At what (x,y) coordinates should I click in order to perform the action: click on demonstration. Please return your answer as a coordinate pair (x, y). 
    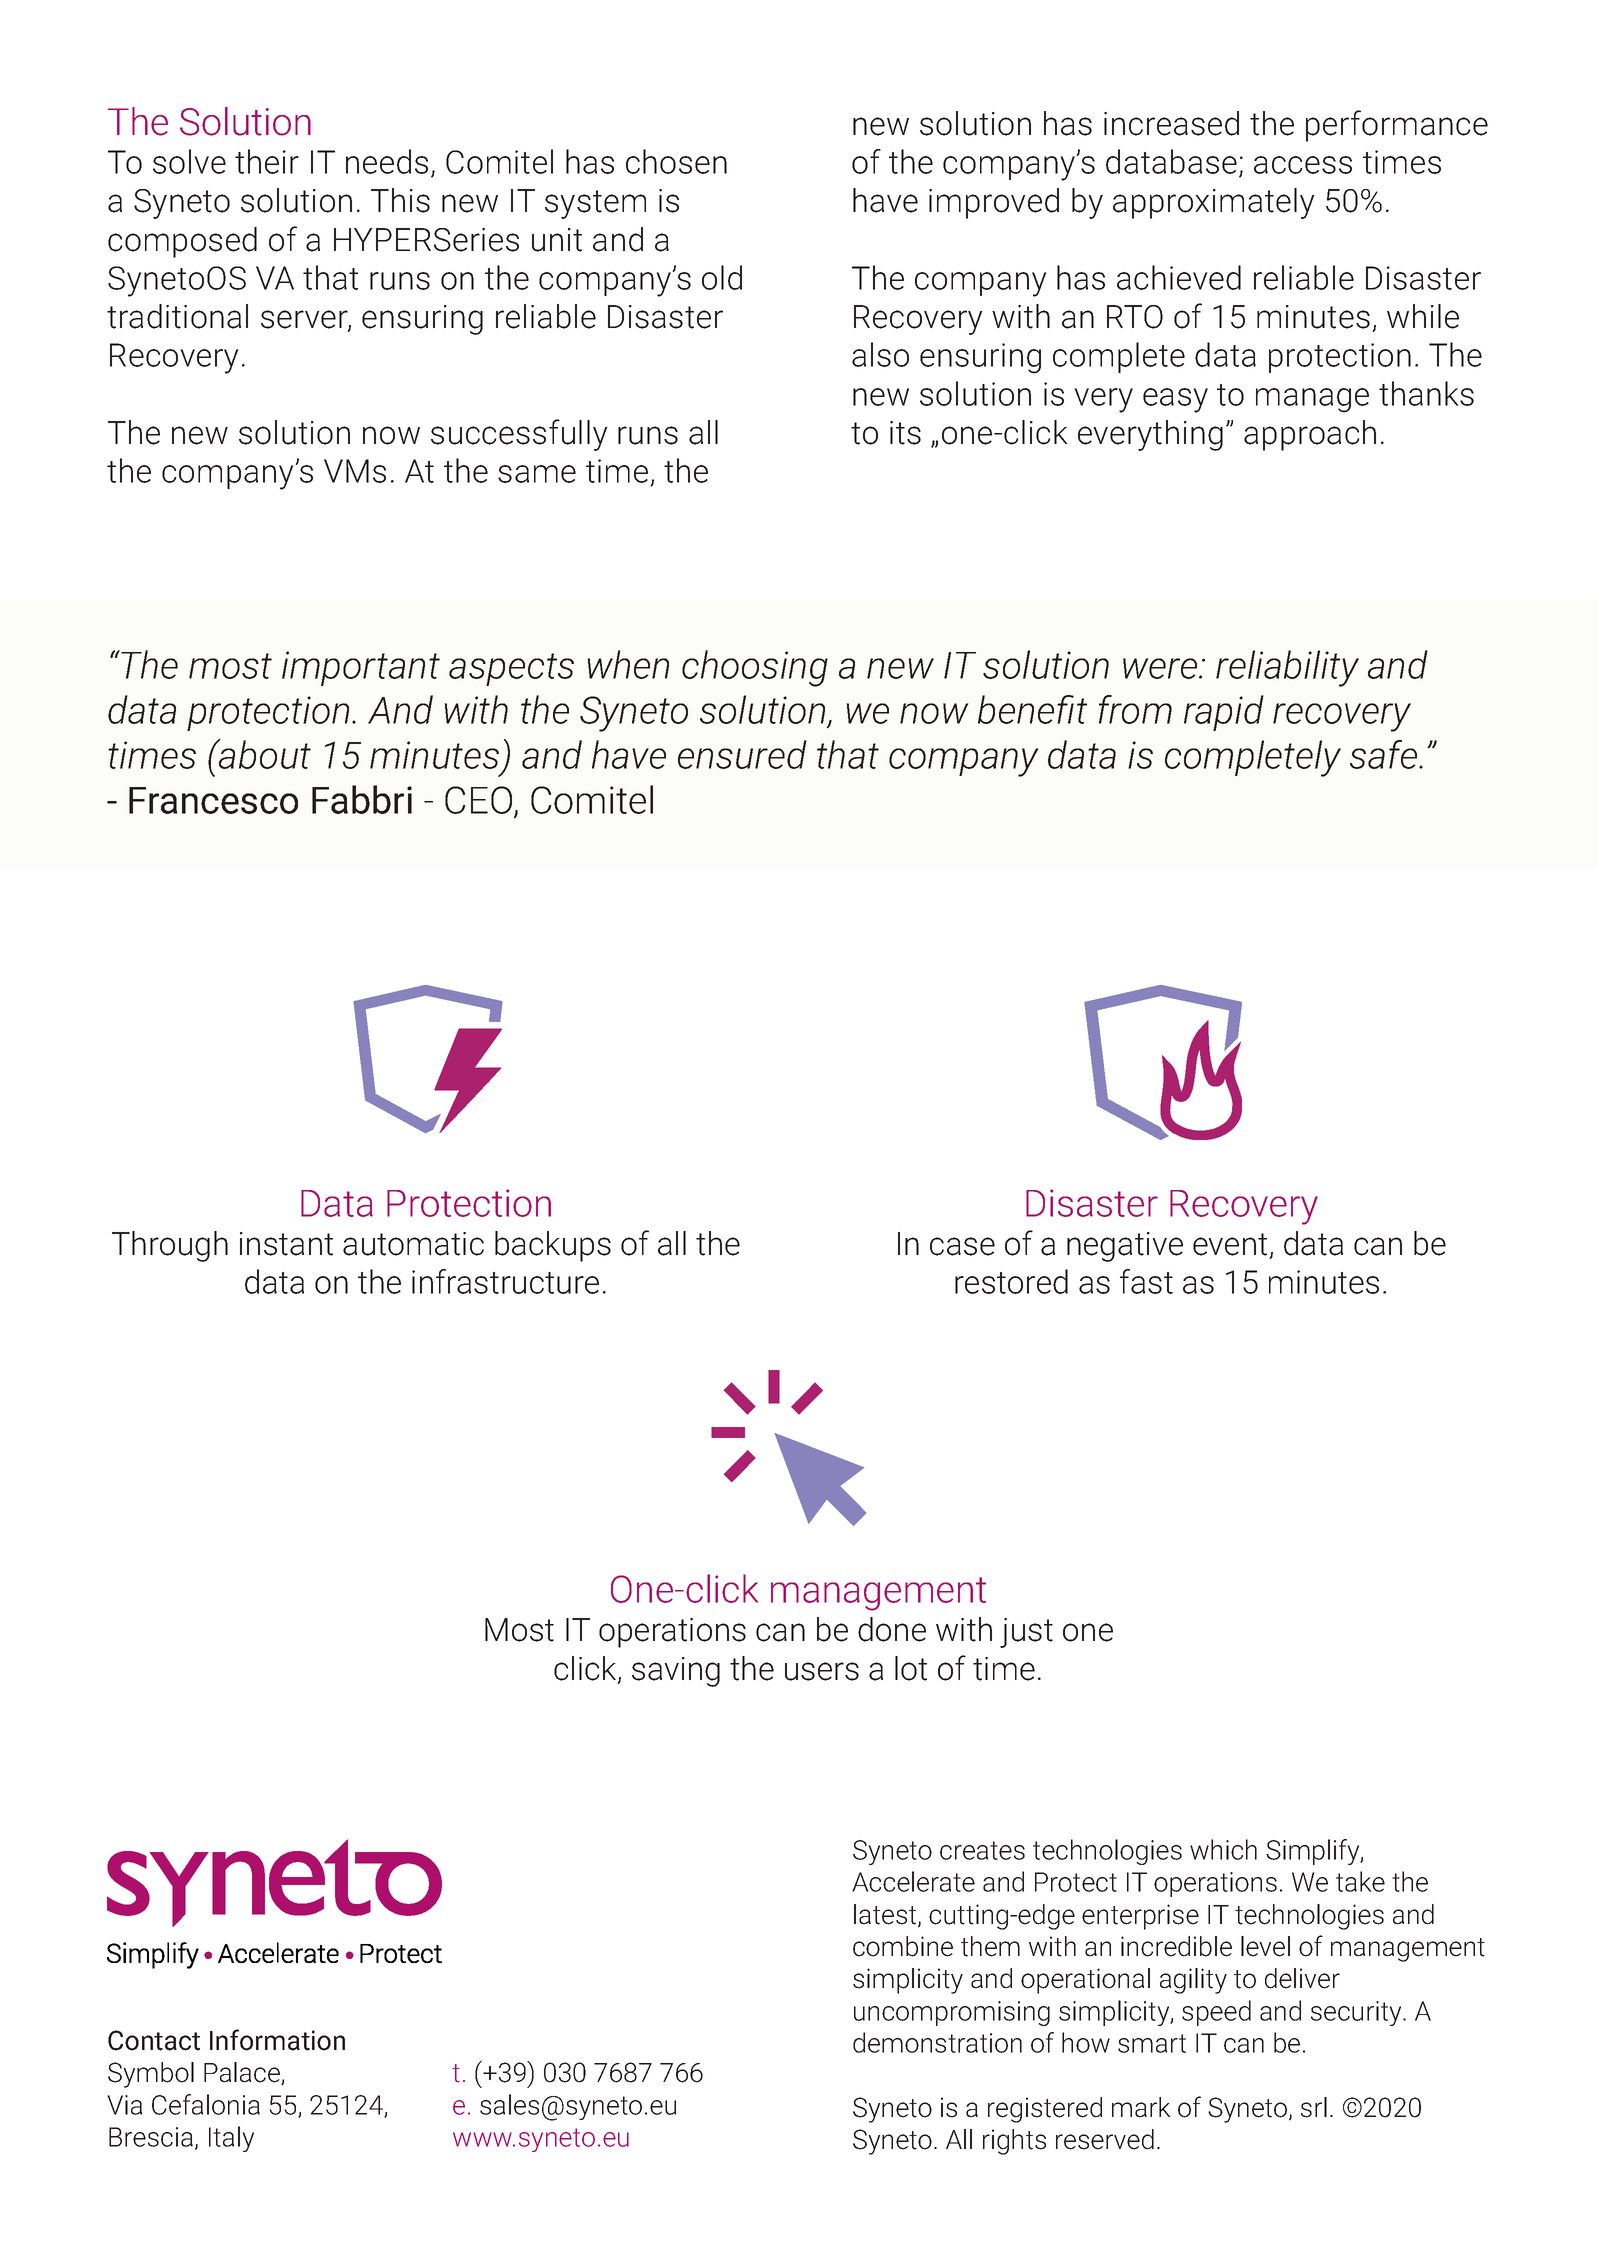
    Looking at the image, I should click on (937, 2042).
